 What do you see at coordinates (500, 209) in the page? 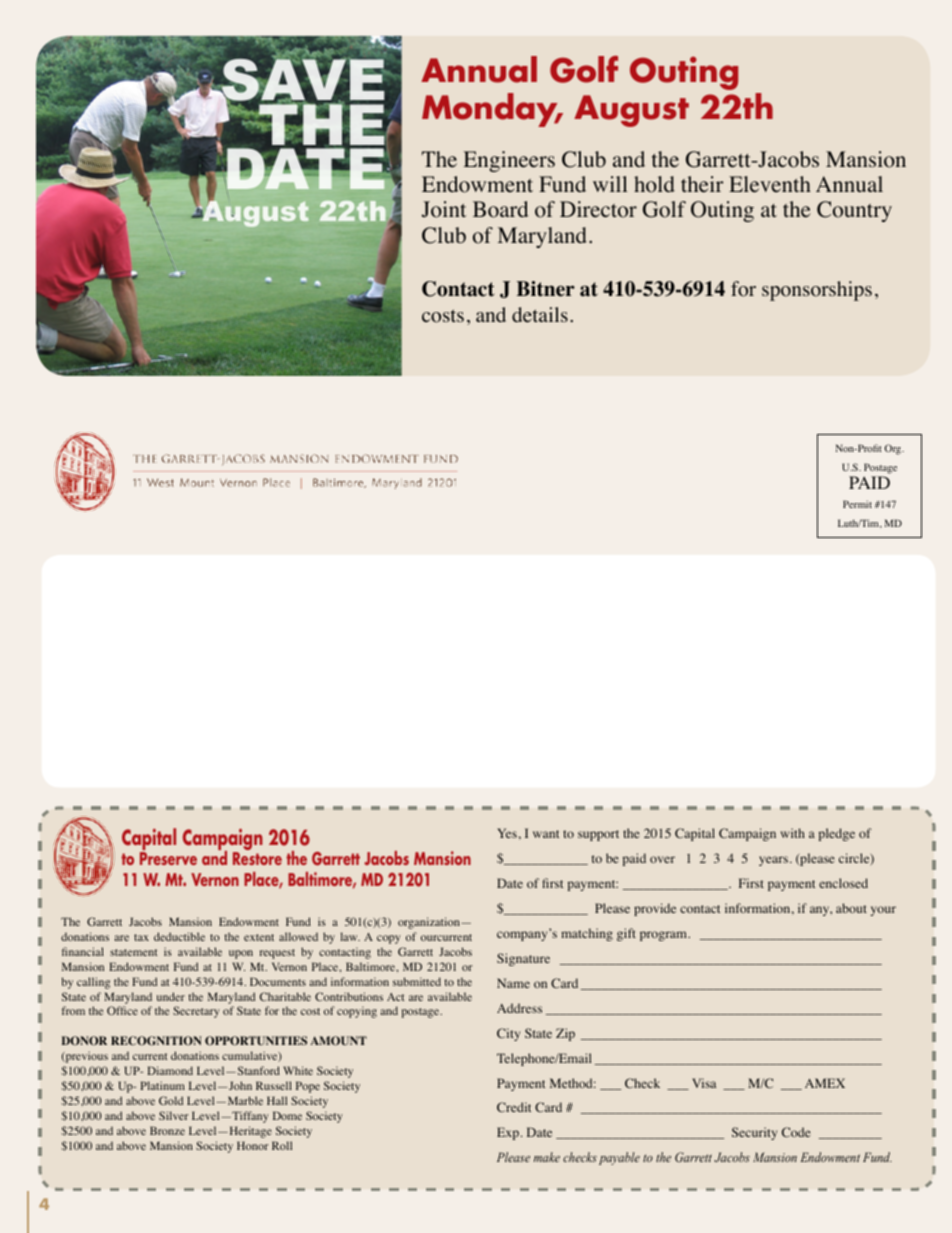
I see `Board` at bounding box center [500, 209].
